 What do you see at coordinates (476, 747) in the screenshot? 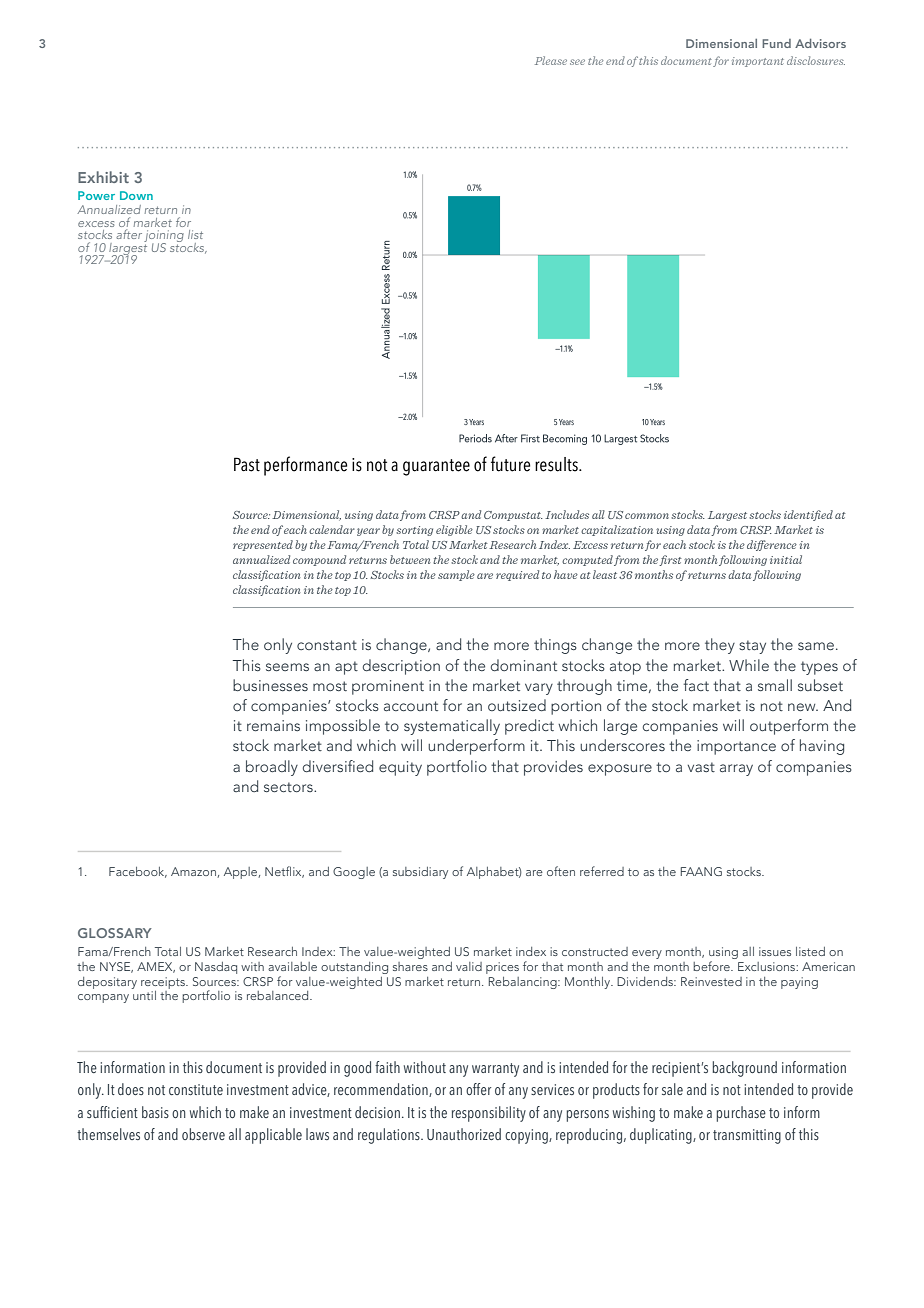
I see `underperform` at bounding box center [476, 747].
